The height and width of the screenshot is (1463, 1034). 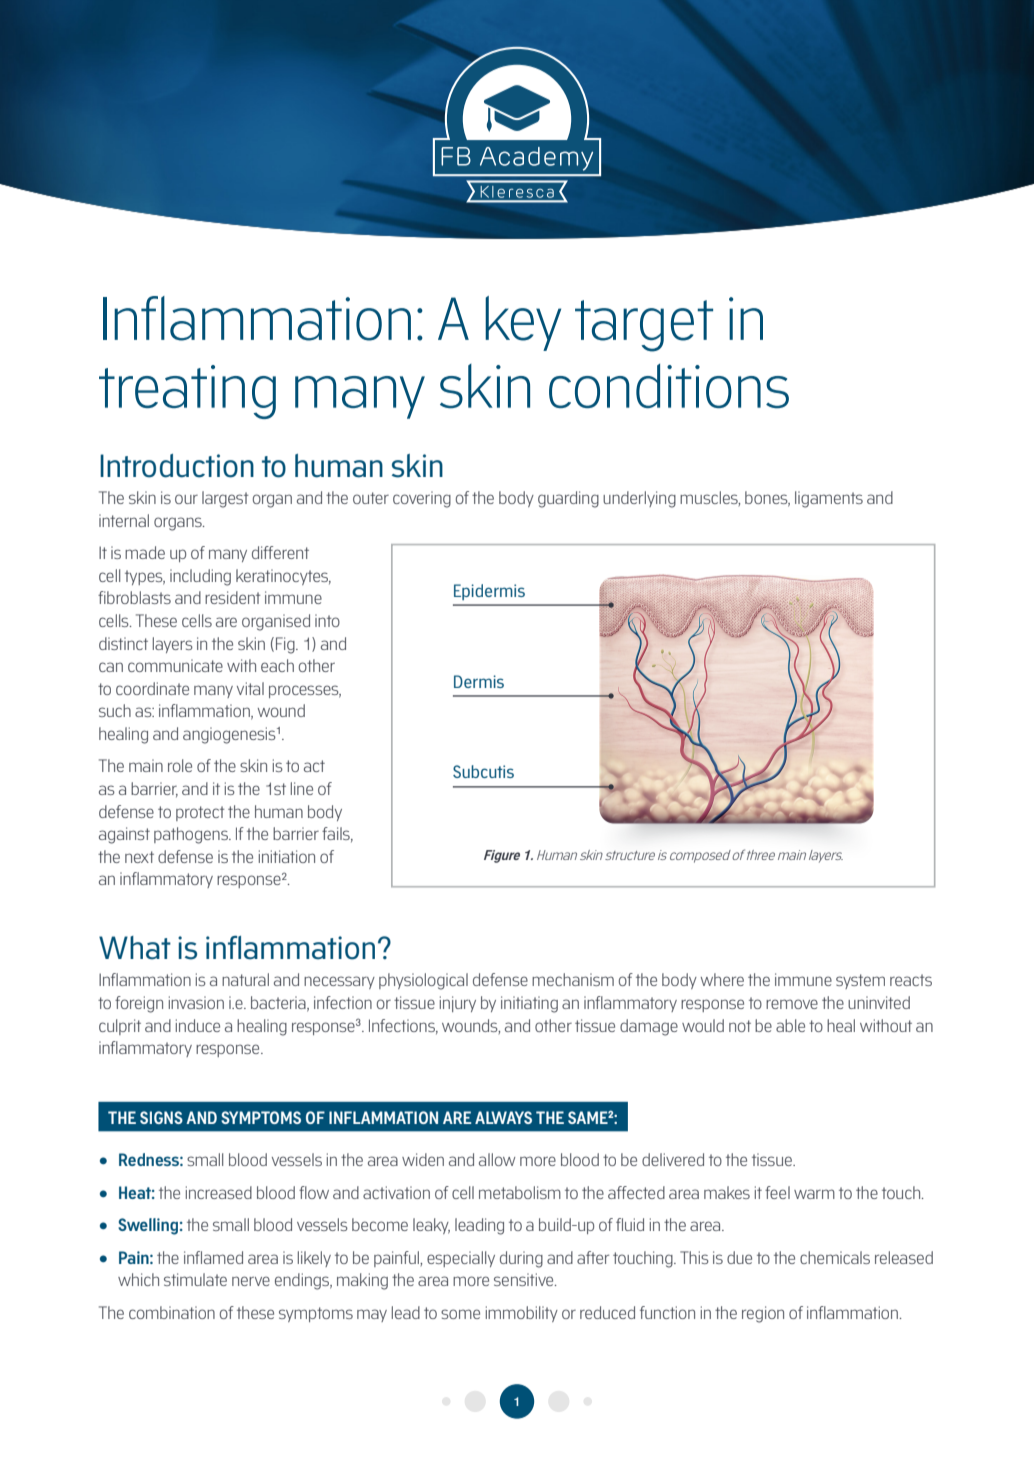 I want to click on chemicals, so click(x=835, y=1257).
